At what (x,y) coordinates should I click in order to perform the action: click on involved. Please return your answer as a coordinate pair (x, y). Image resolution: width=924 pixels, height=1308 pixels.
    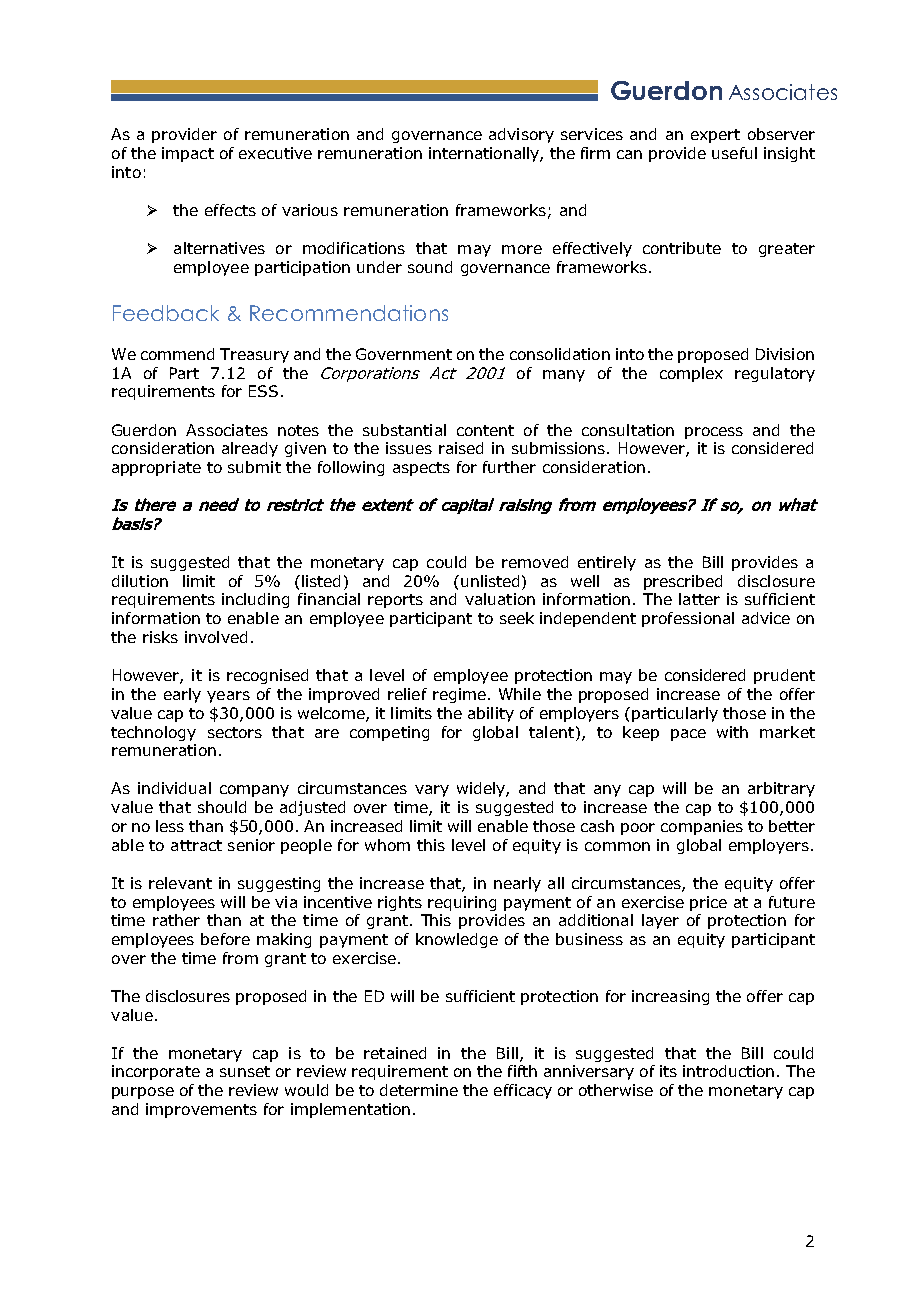
    Looking at the image, I should click on (216, 637).
